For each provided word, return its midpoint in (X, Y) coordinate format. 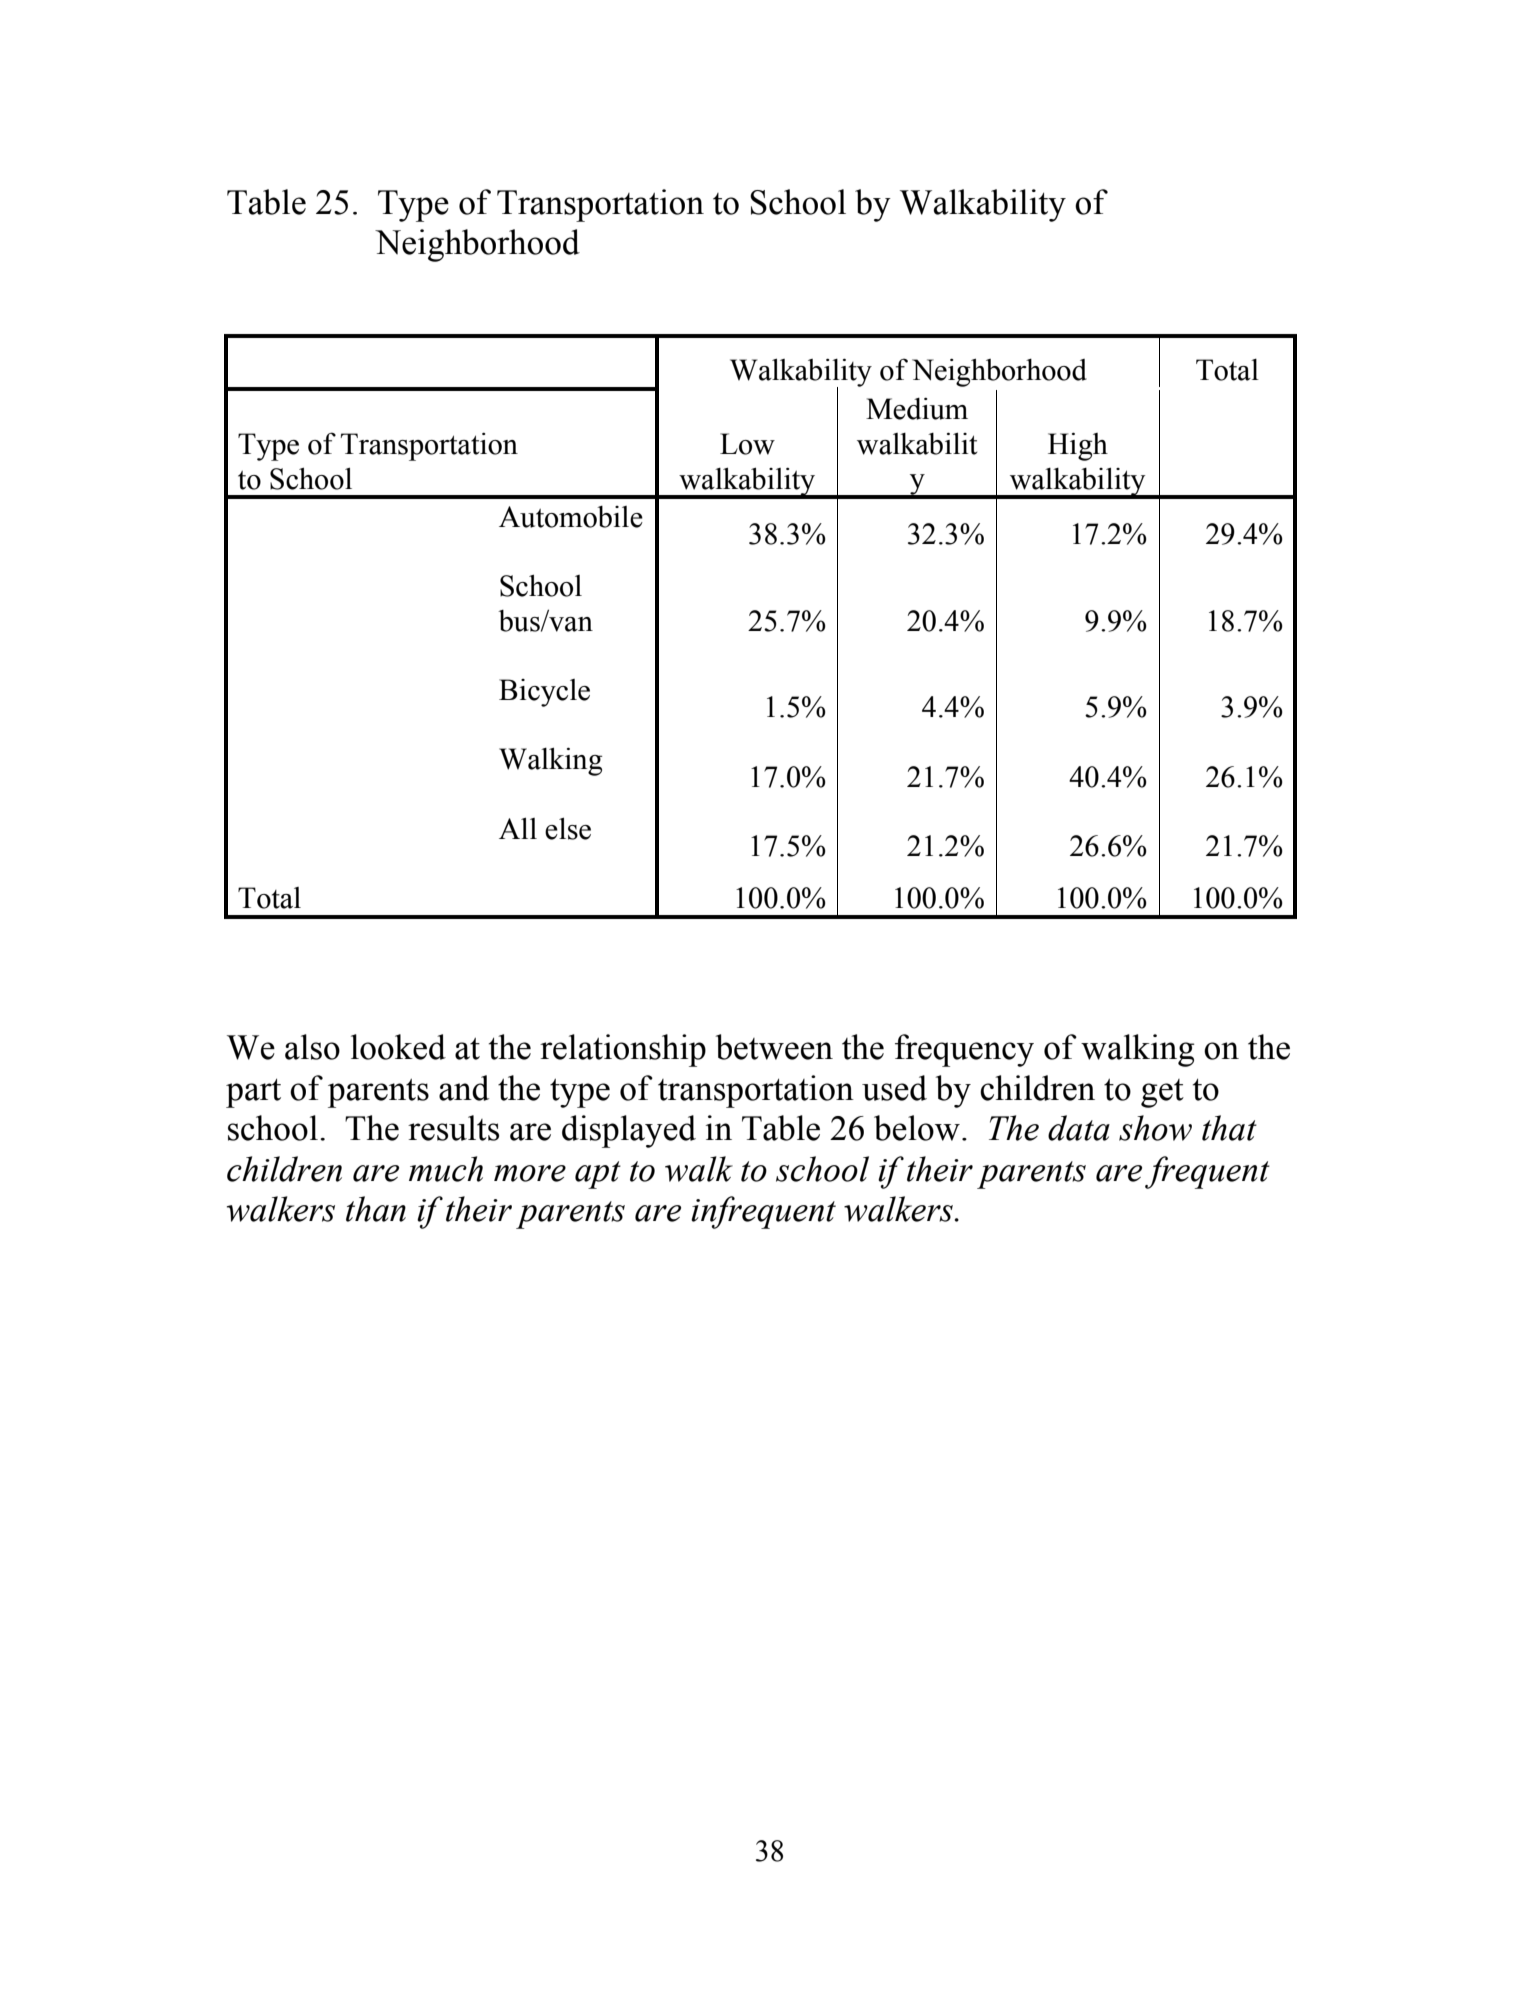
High (1078, 446)
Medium (917, 409)
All (518, 828)
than (376, 1209)
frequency (964, 1050)
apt (598, 1175)
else (568, 828)
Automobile (571, 517)
